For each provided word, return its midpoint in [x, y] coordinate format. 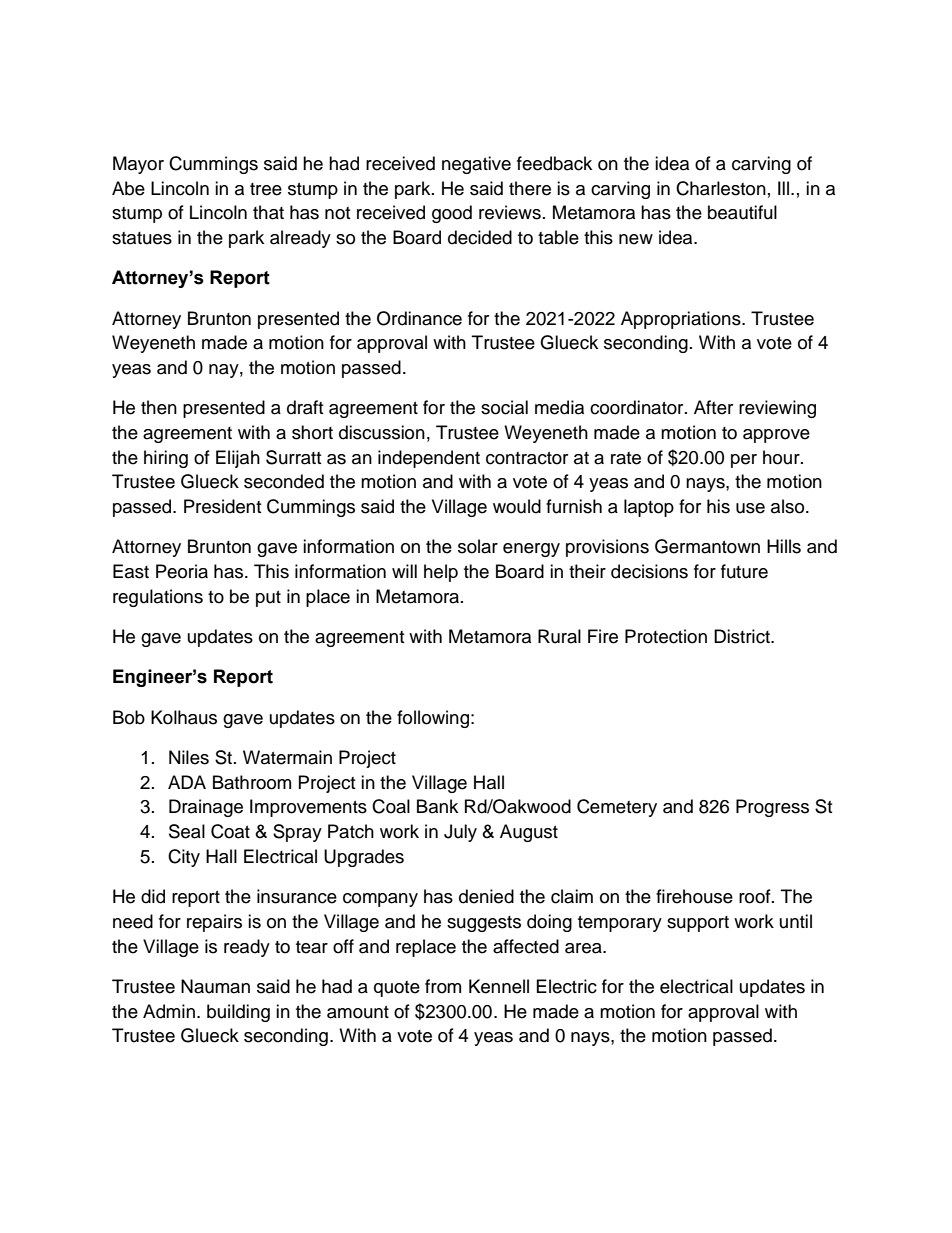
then [159, 407]
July [460, 833]
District [743, 636]
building [238, 1013]
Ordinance [419, 318]
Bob [129, 717]
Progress [772, 808]
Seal [187, 831]
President [222, 506]
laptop [649, 508]
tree [266, 189]
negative [476, 165]
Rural [559, 636]
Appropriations [682, 320]
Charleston [721, 188]
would [517, 506]
